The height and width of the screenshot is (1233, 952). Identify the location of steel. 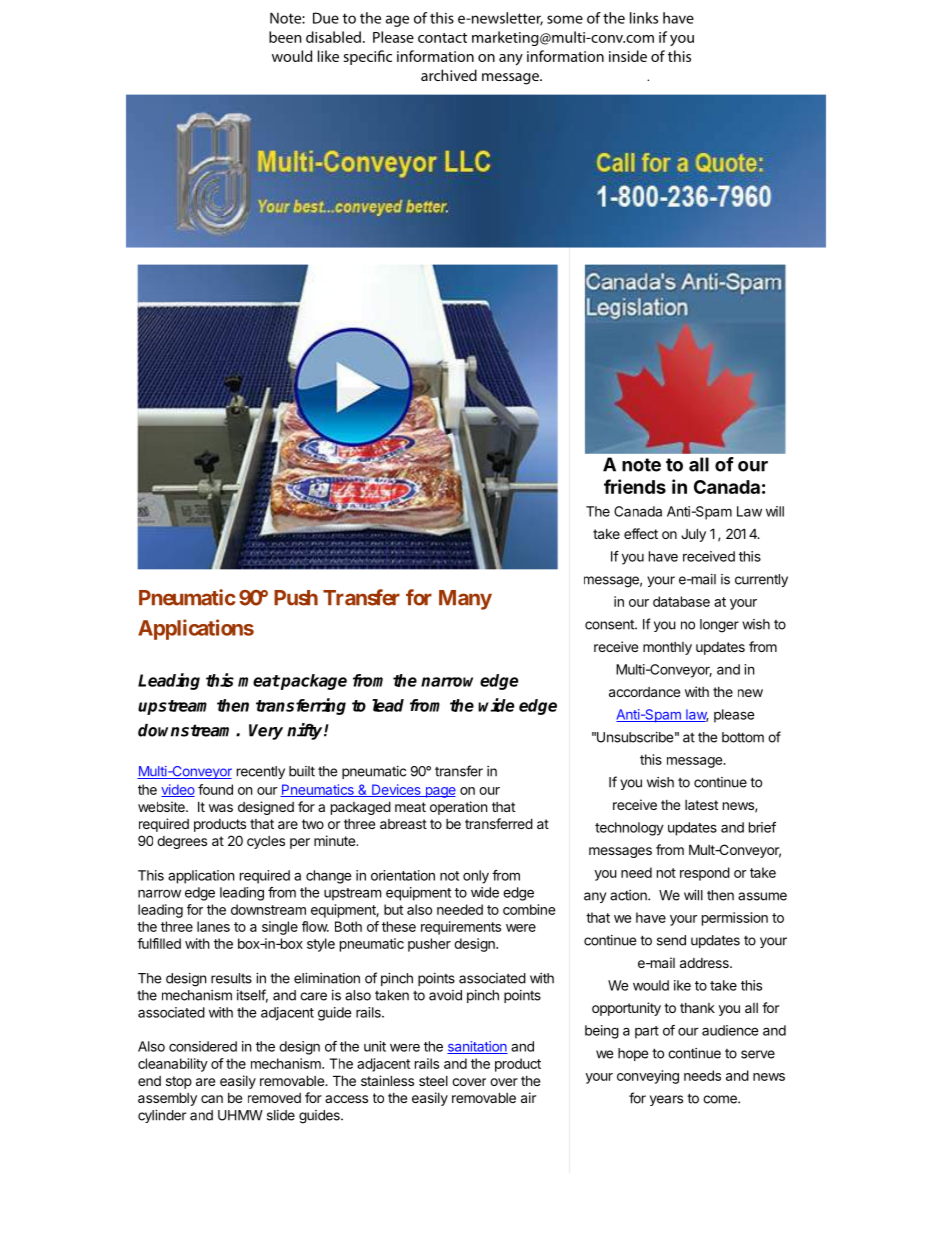
(433, 1081).
